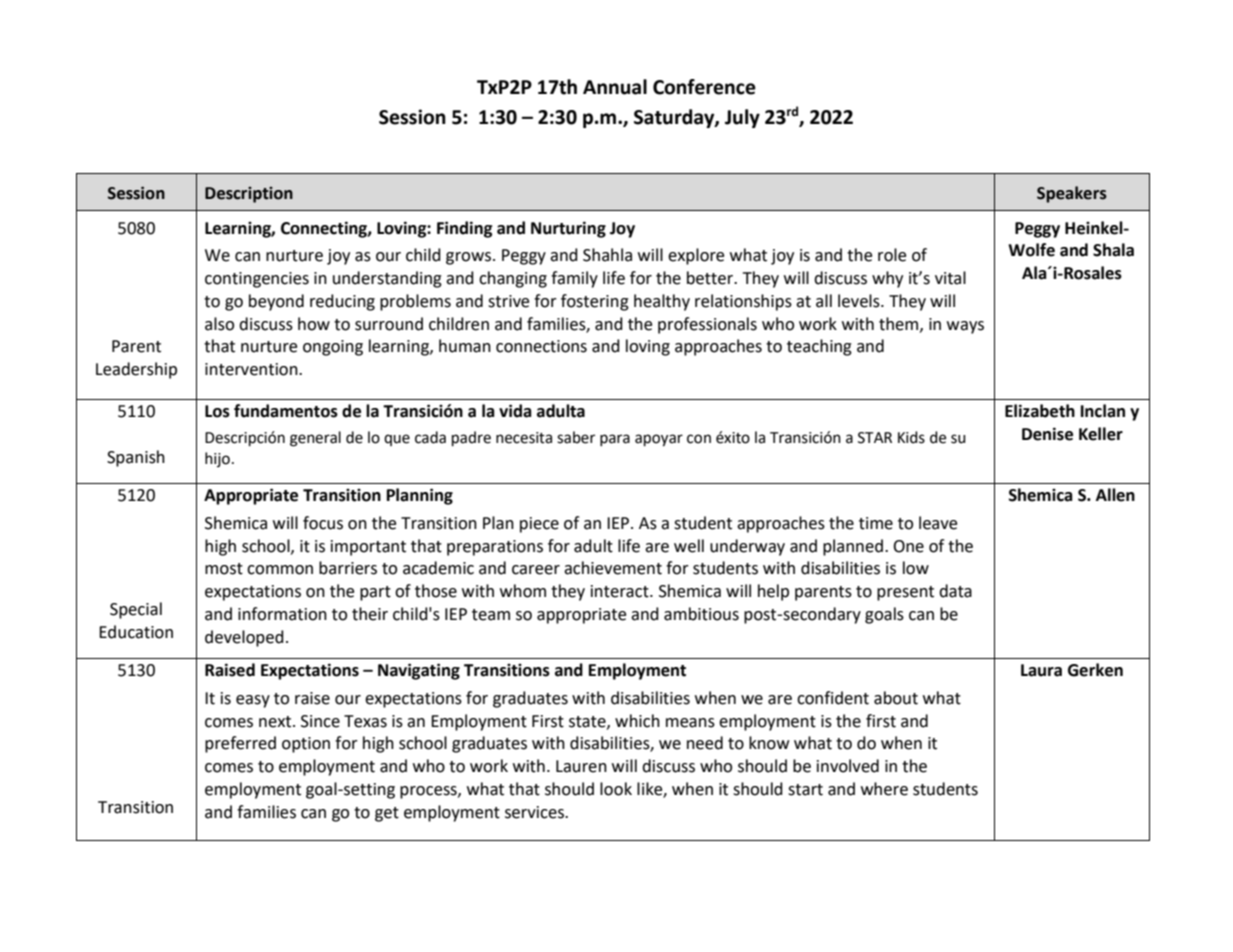 The height and width of the screenshot is (952, 1233). What do you see at coordinates (615, 87) in the screenshot?
I see `Annual` at bounding box center [615, 87].
